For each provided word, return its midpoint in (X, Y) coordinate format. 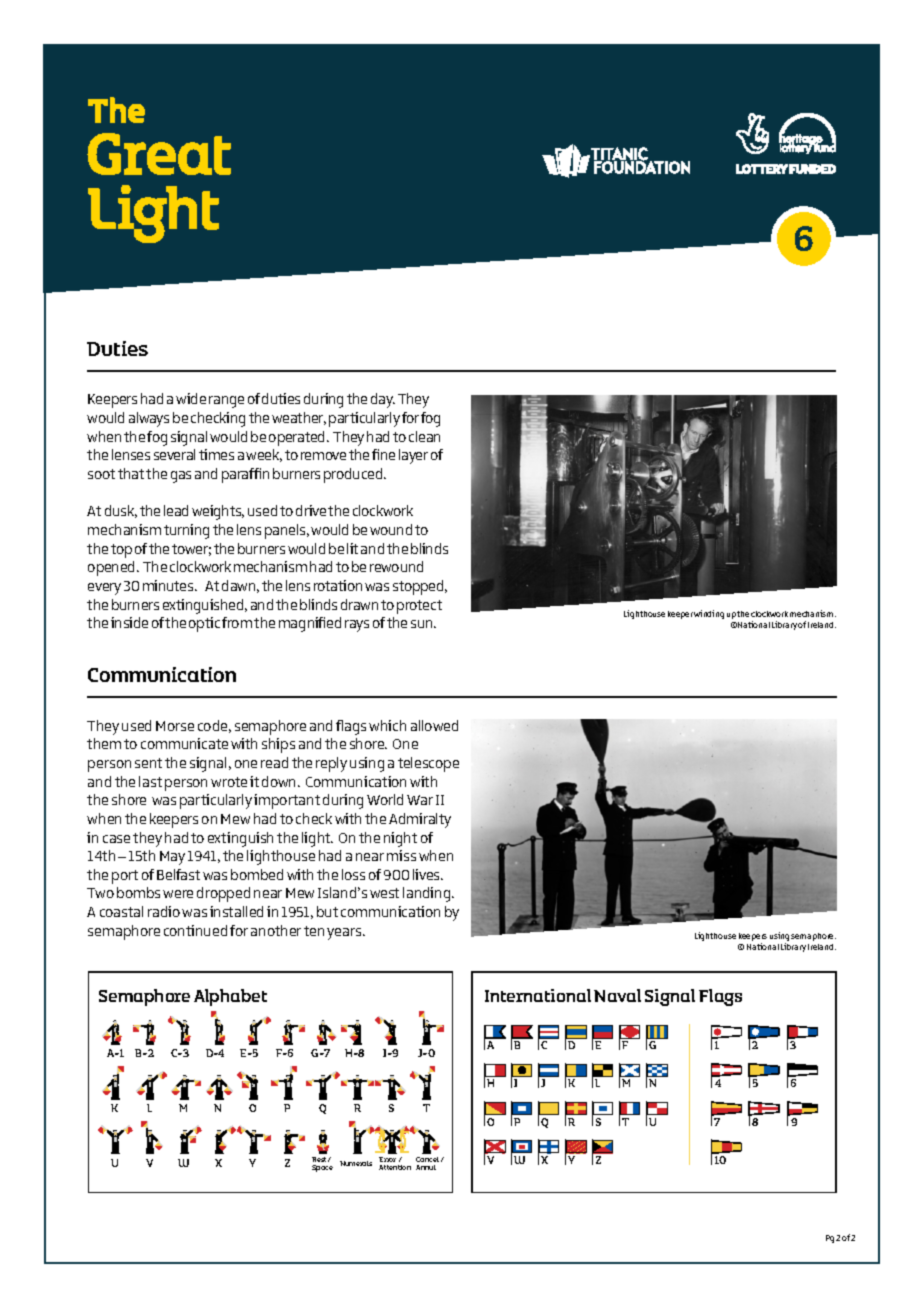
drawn (359, 604)
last (150, 781)
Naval (617, 995)
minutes (169, 585)
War (420, 800)
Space (322, 1168)
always (149, 419)
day (383, 400)
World (385, 799)
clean (424, 436)
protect (419, 607)
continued (195, 930)
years (345, 934)
